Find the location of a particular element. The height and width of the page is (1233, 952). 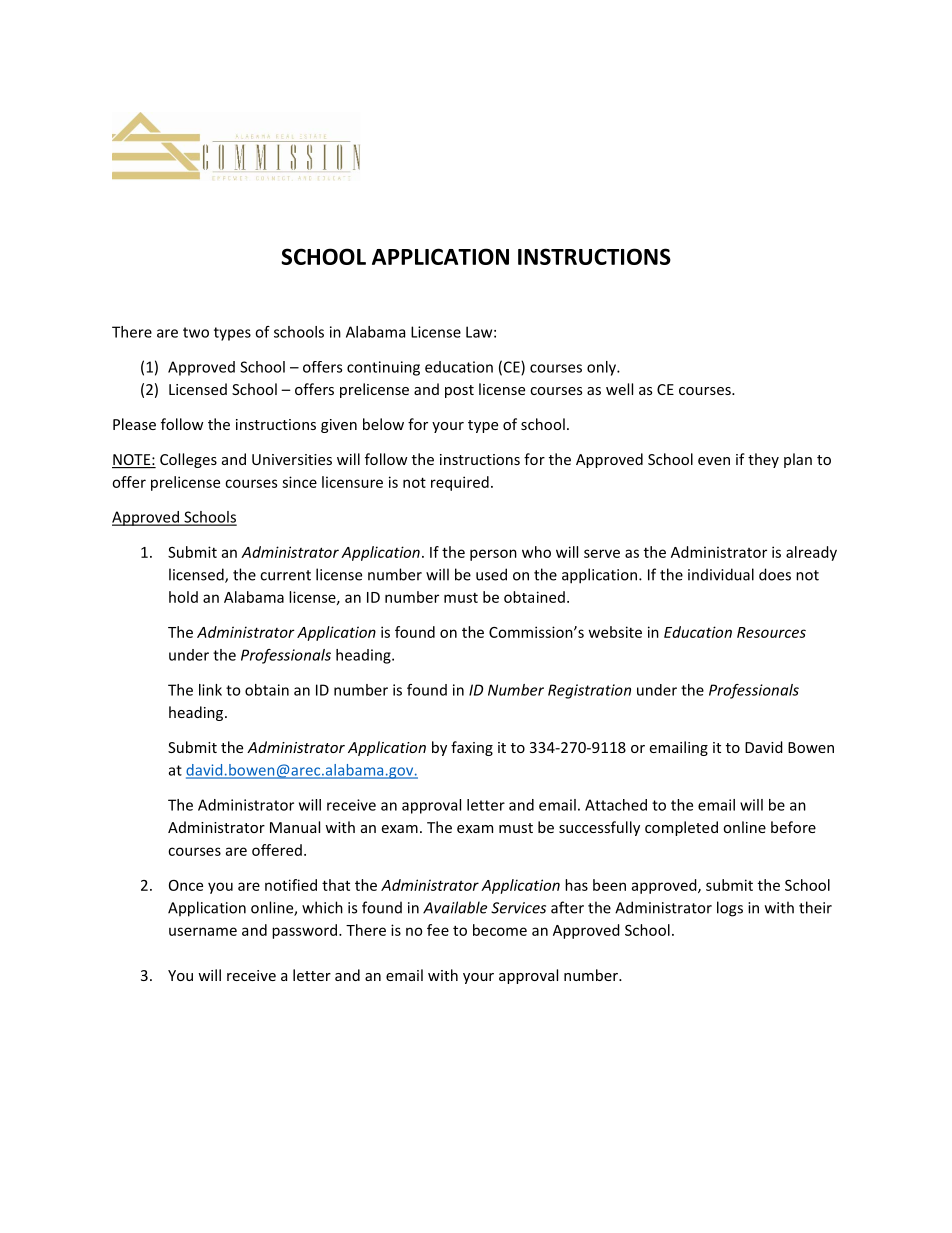

logs is located at coordinates (730, 909).
